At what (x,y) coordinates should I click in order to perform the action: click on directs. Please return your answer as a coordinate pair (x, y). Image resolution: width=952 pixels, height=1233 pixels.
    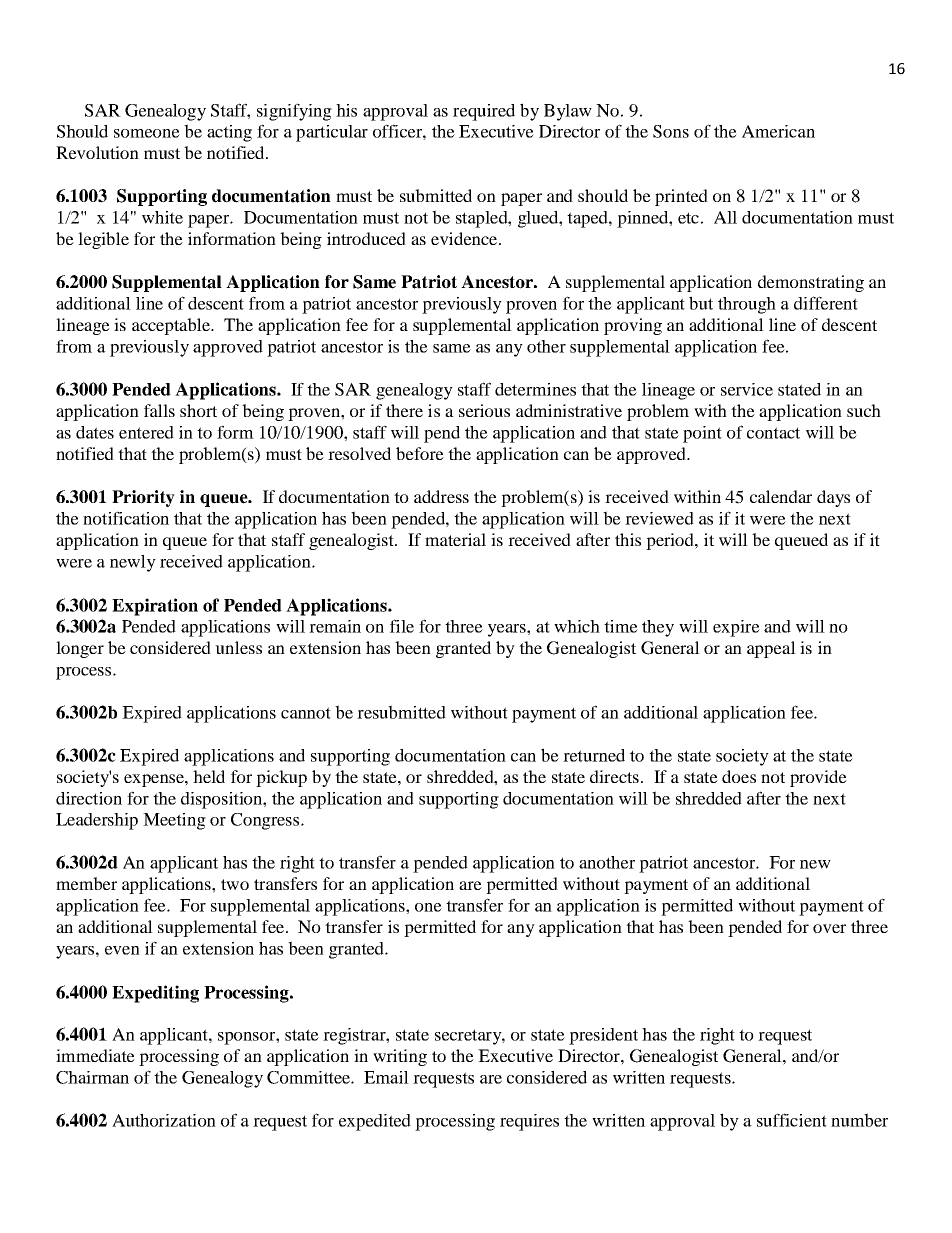
    Looking at the image, I should click on (614, 776).
